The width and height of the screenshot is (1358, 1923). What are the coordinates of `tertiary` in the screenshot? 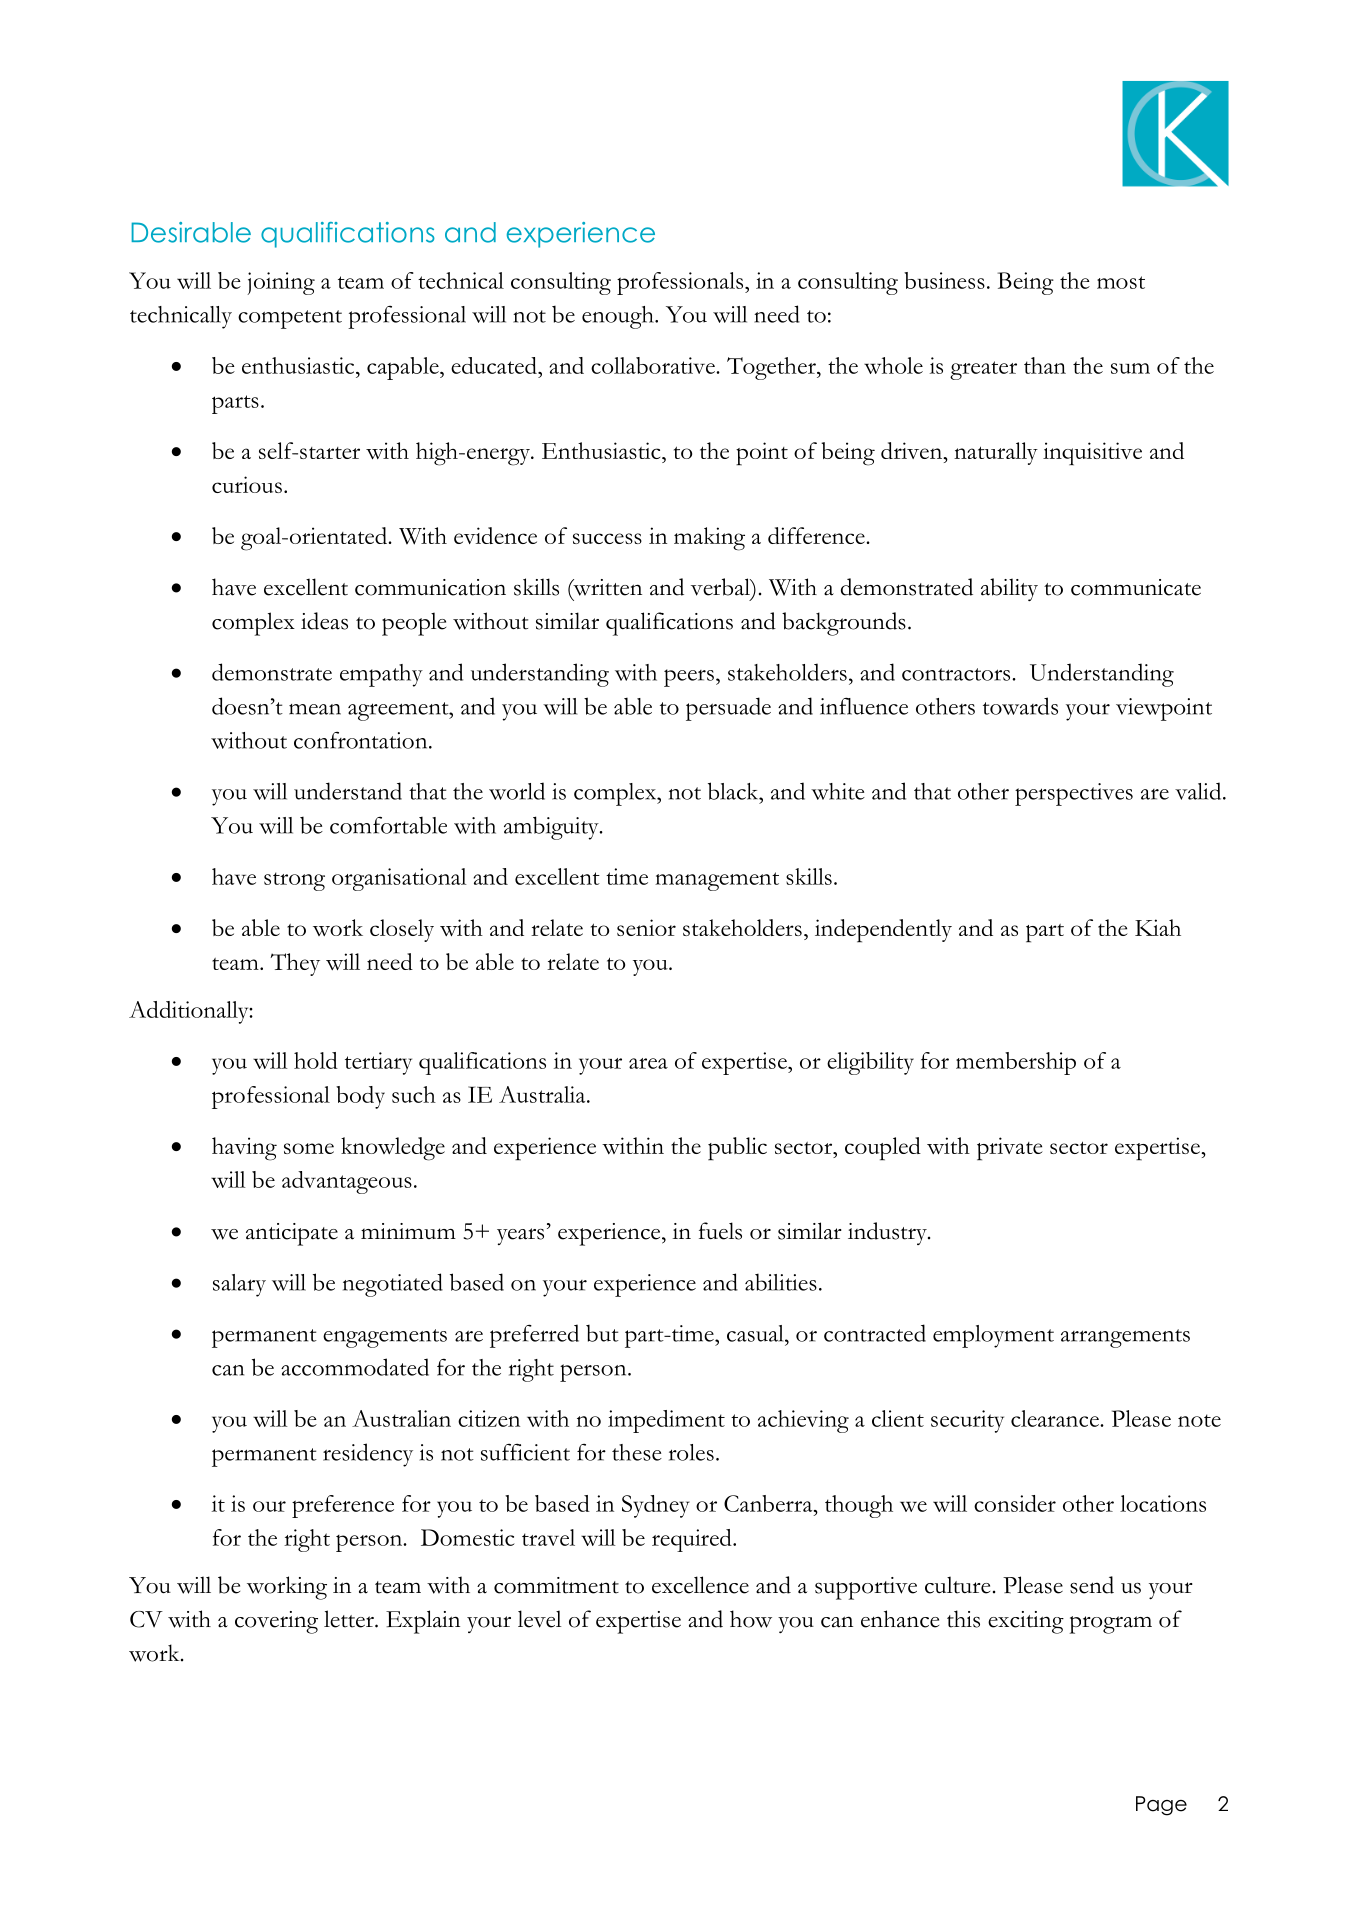 It's located at (378, 1063).
